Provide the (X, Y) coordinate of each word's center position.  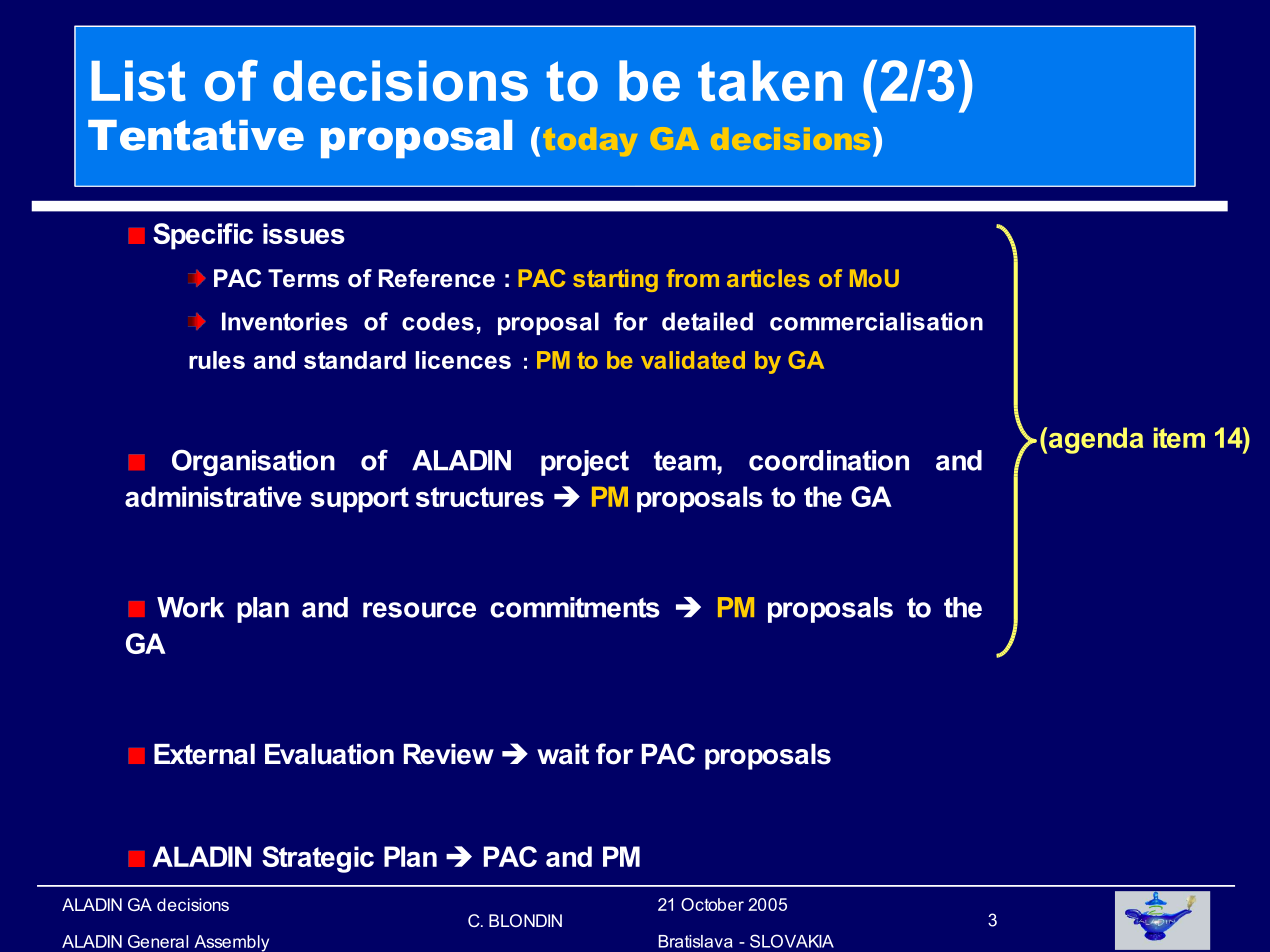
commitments (575, 607)
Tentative (196, 135)
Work (190, 607)
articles (768, 278)
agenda (1096, 440)
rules (217, 360)
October (712, 904)
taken (770, 81)
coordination (829, 460)
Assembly (231, 943)
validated (693, 360)
